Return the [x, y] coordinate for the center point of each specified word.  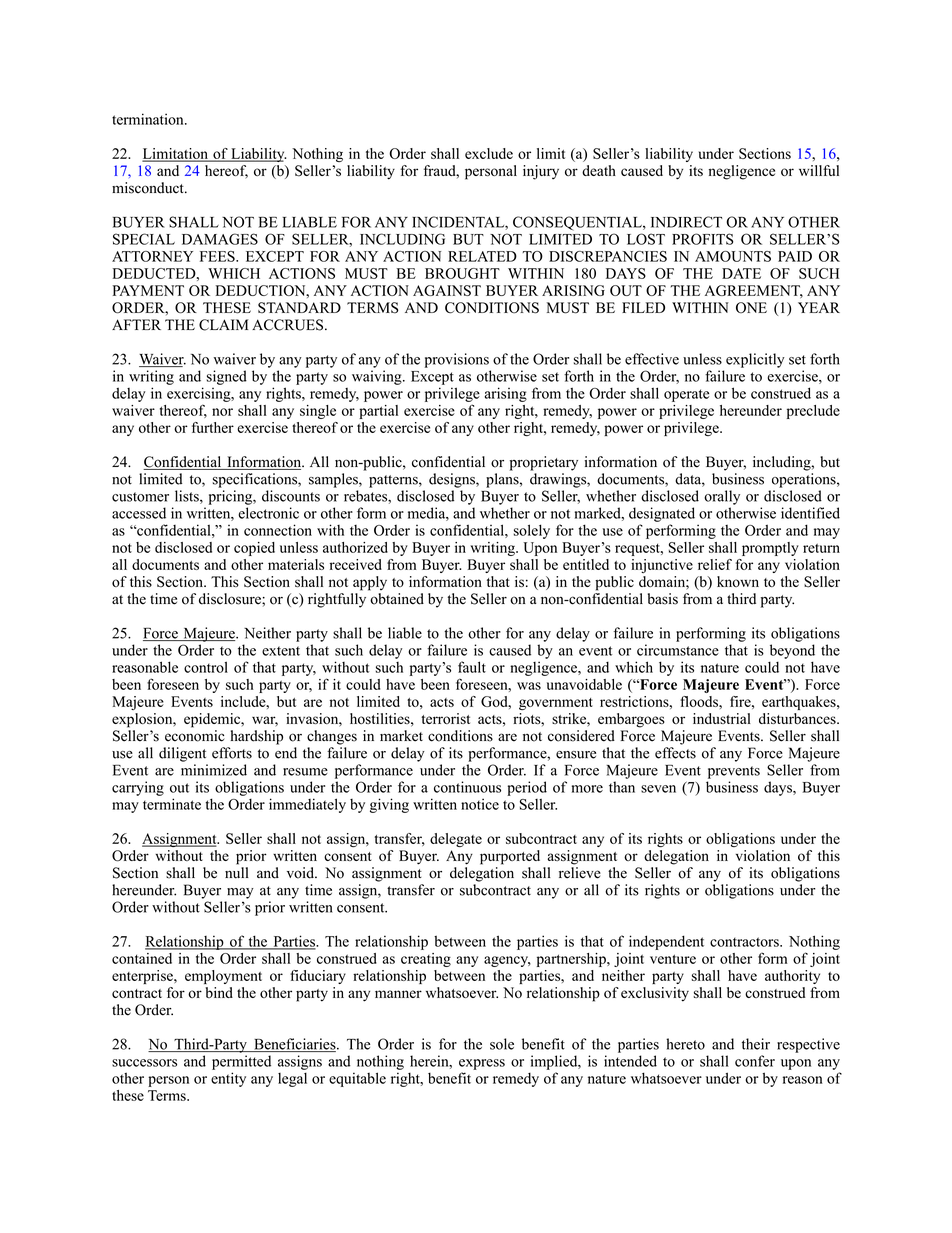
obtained [397, 599]
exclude [489, 153]
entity [228, 1079]
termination [149, 119]
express [482, 1064]
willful [819, 170]
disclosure [231, 599]
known [738, 581]
